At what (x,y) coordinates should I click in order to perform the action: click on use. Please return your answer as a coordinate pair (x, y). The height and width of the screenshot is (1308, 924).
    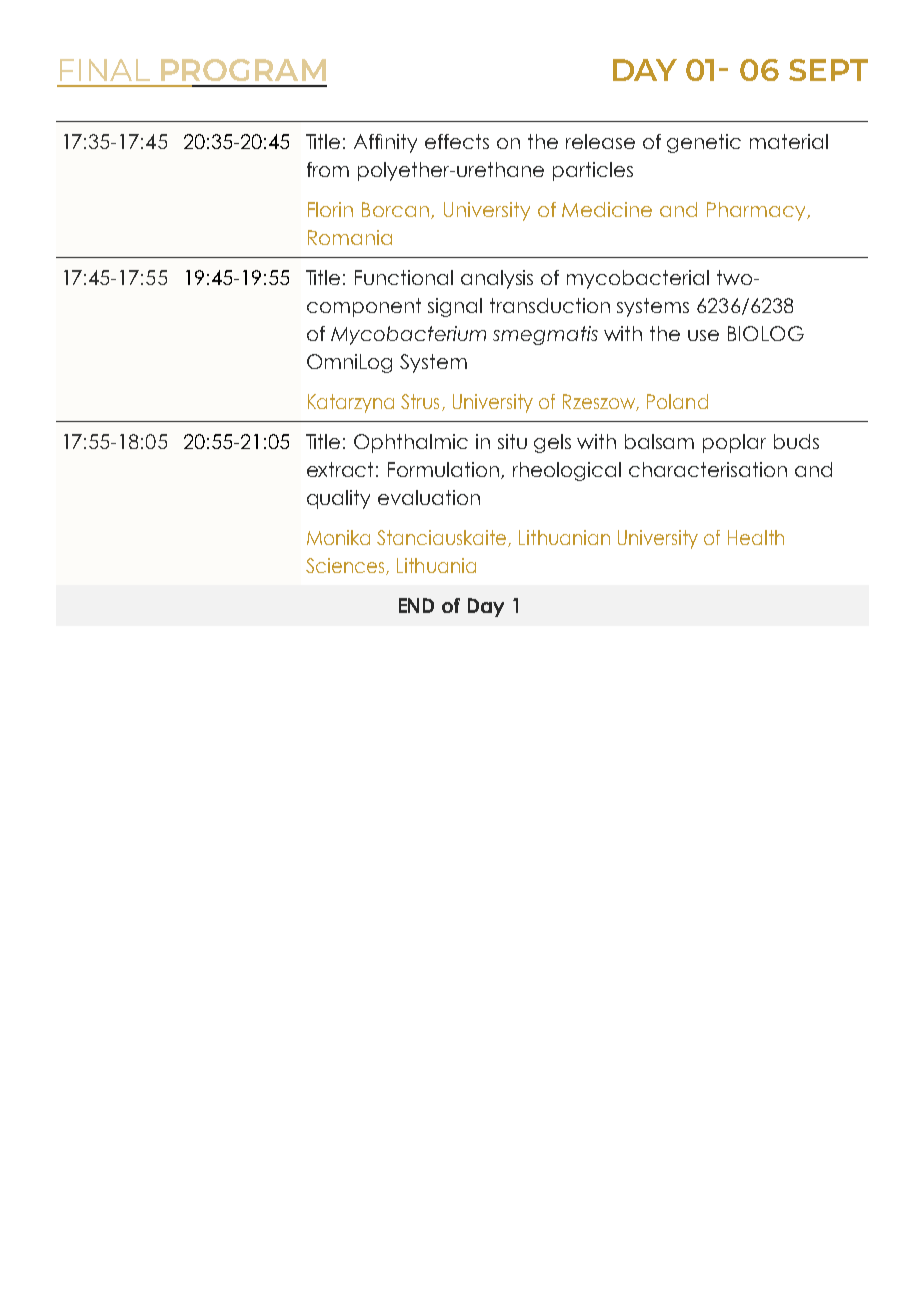
    Looking at the image, I should click on (703, 335).
